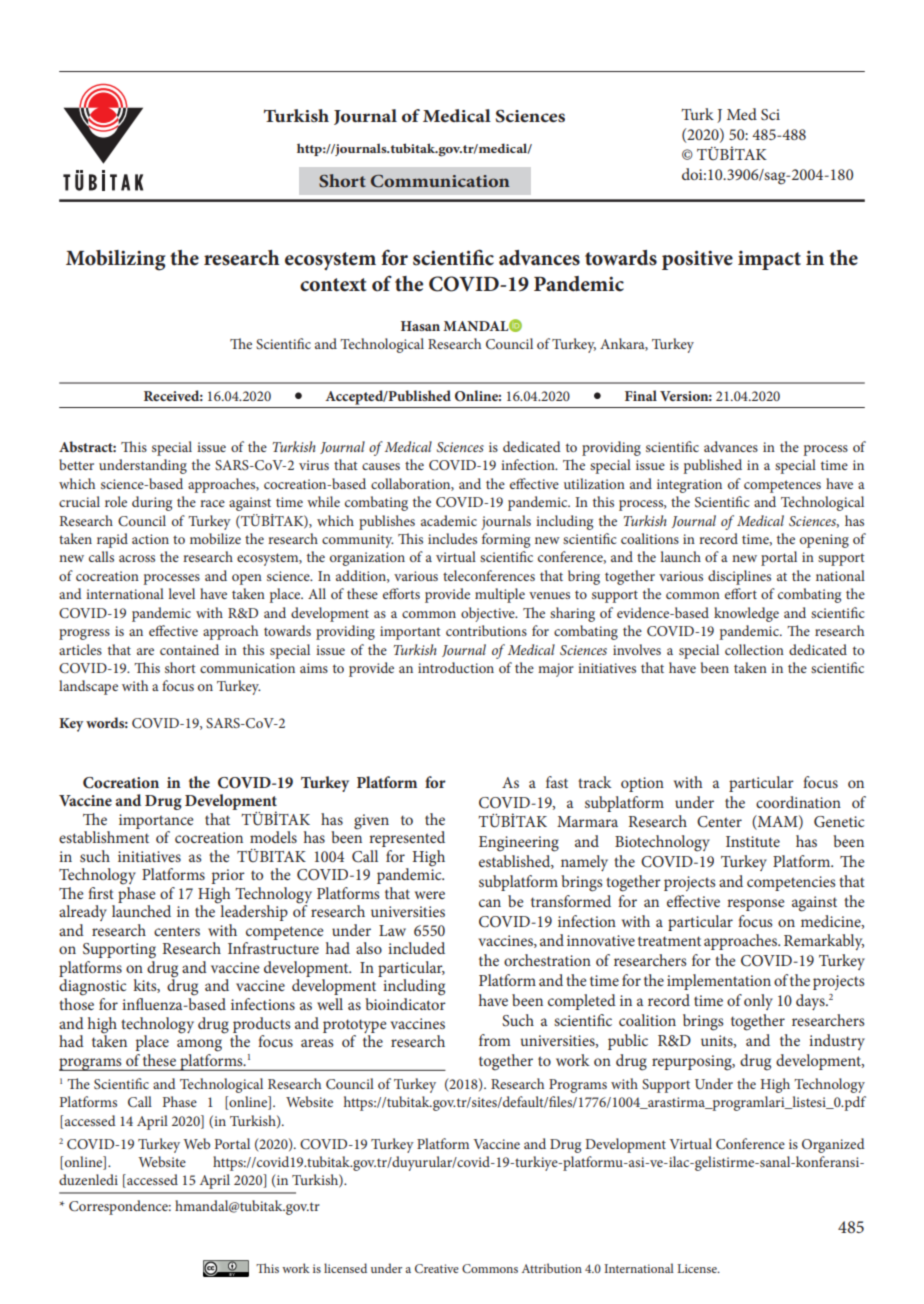 This screenshot has width=924, height=1304. What do you see at coordinates (494, 1040) in the screenshot?
I see `from` at bounding box center [494, 1040].
